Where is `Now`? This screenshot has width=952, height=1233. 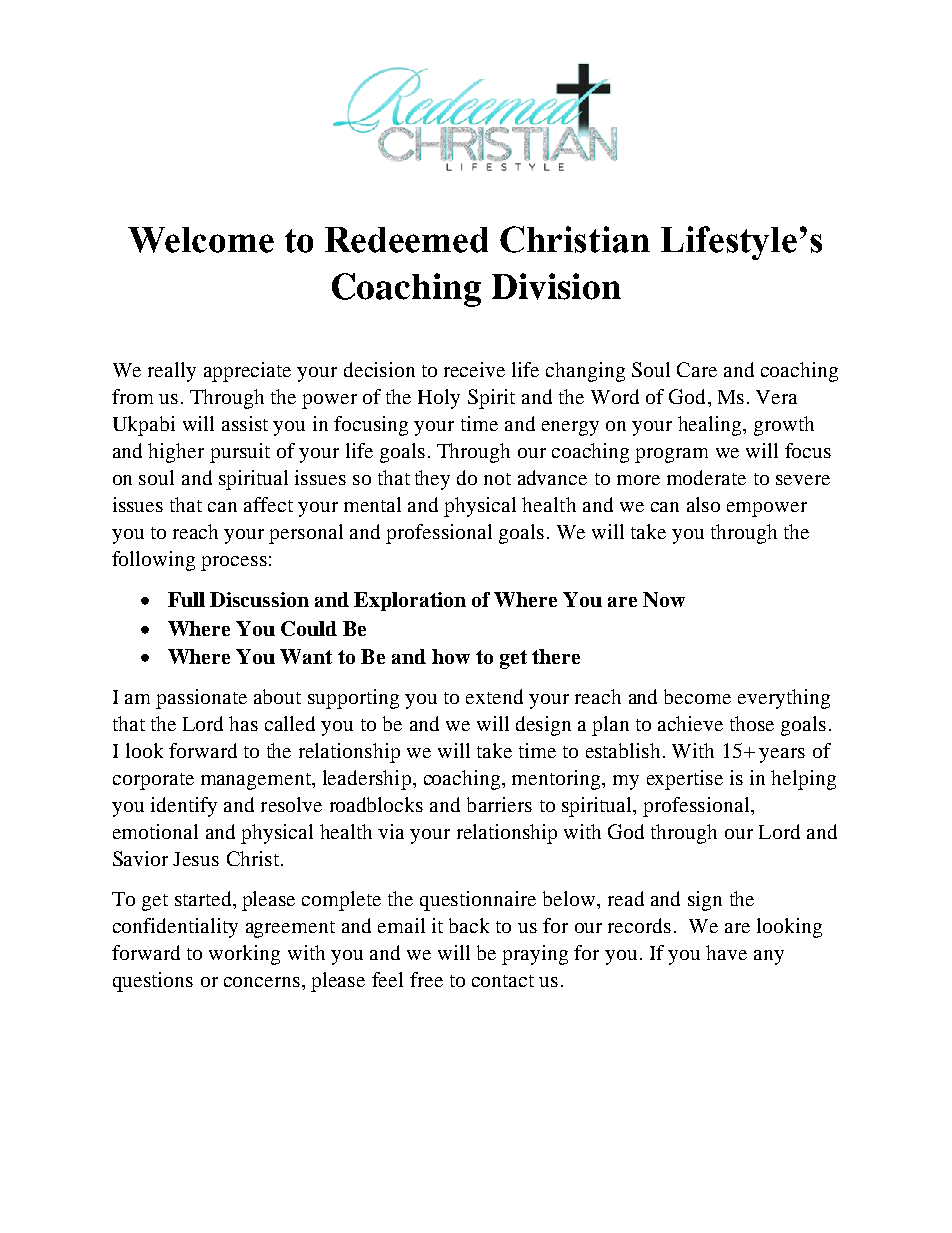 Now is located at coordinates (664, 599).
